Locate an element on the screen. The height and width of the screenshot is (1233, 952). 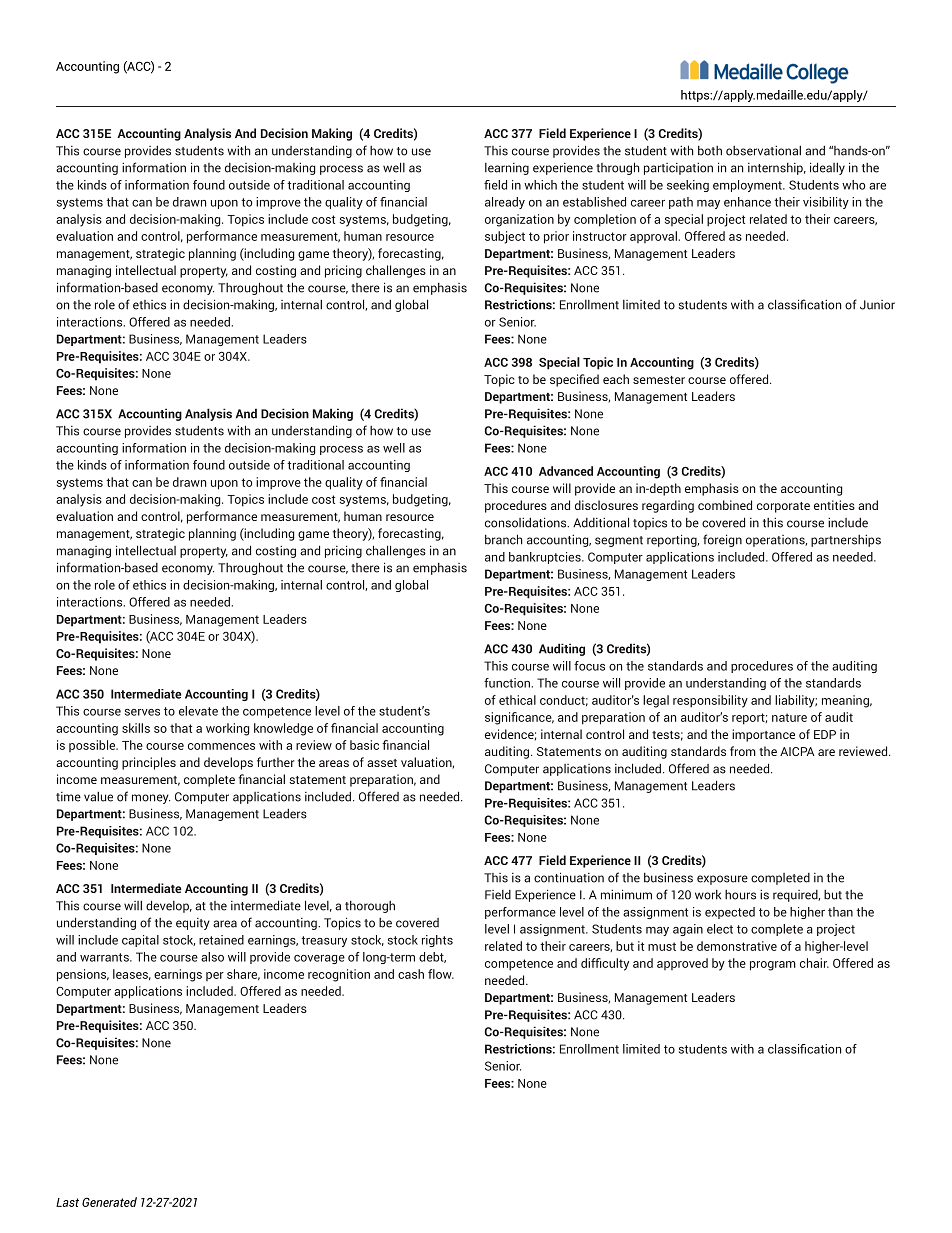
nature is located at coordinates (789, 717).
